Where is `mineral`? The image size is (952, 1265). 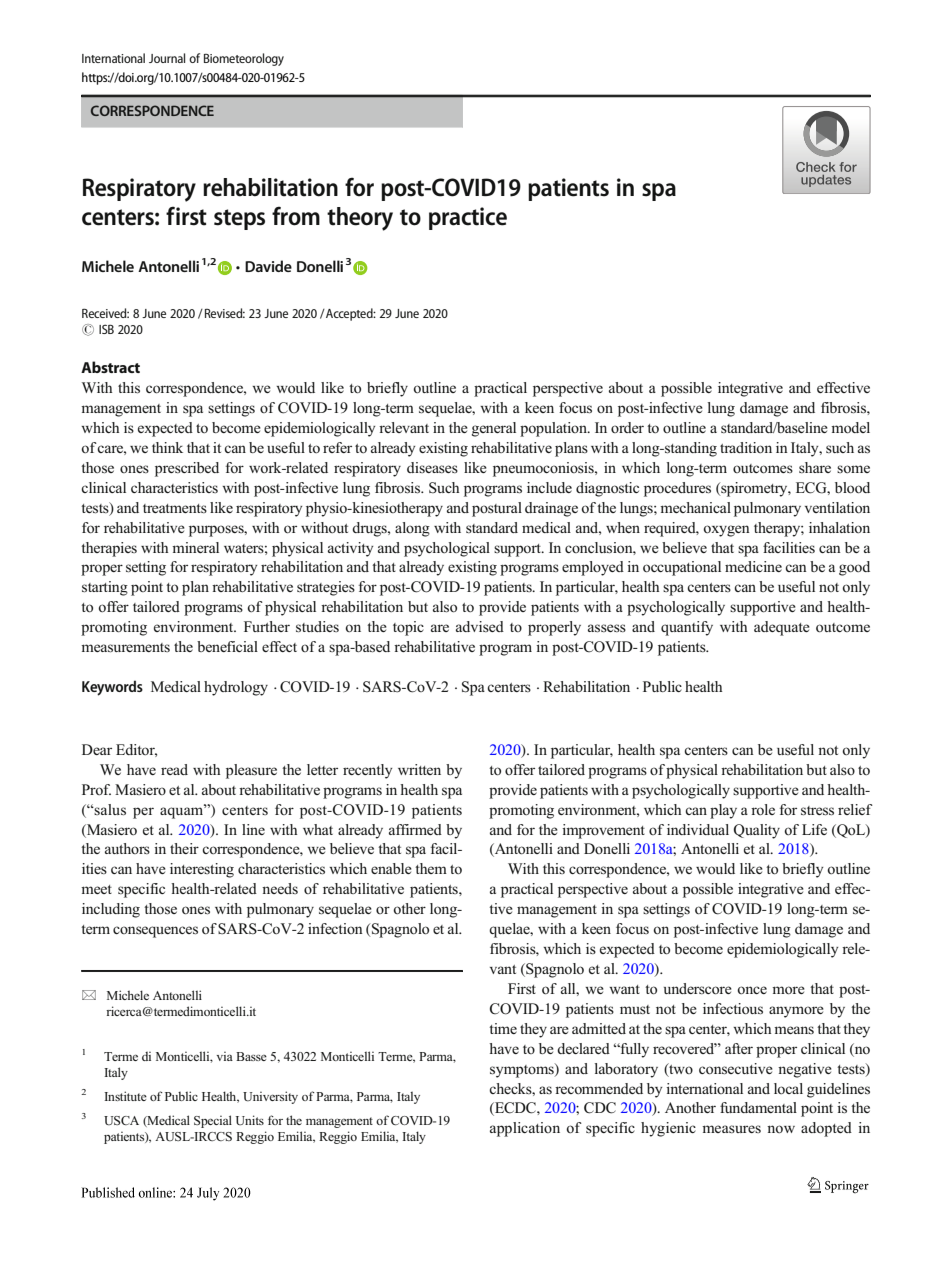
mineral is located at coordinates (195, 547).
